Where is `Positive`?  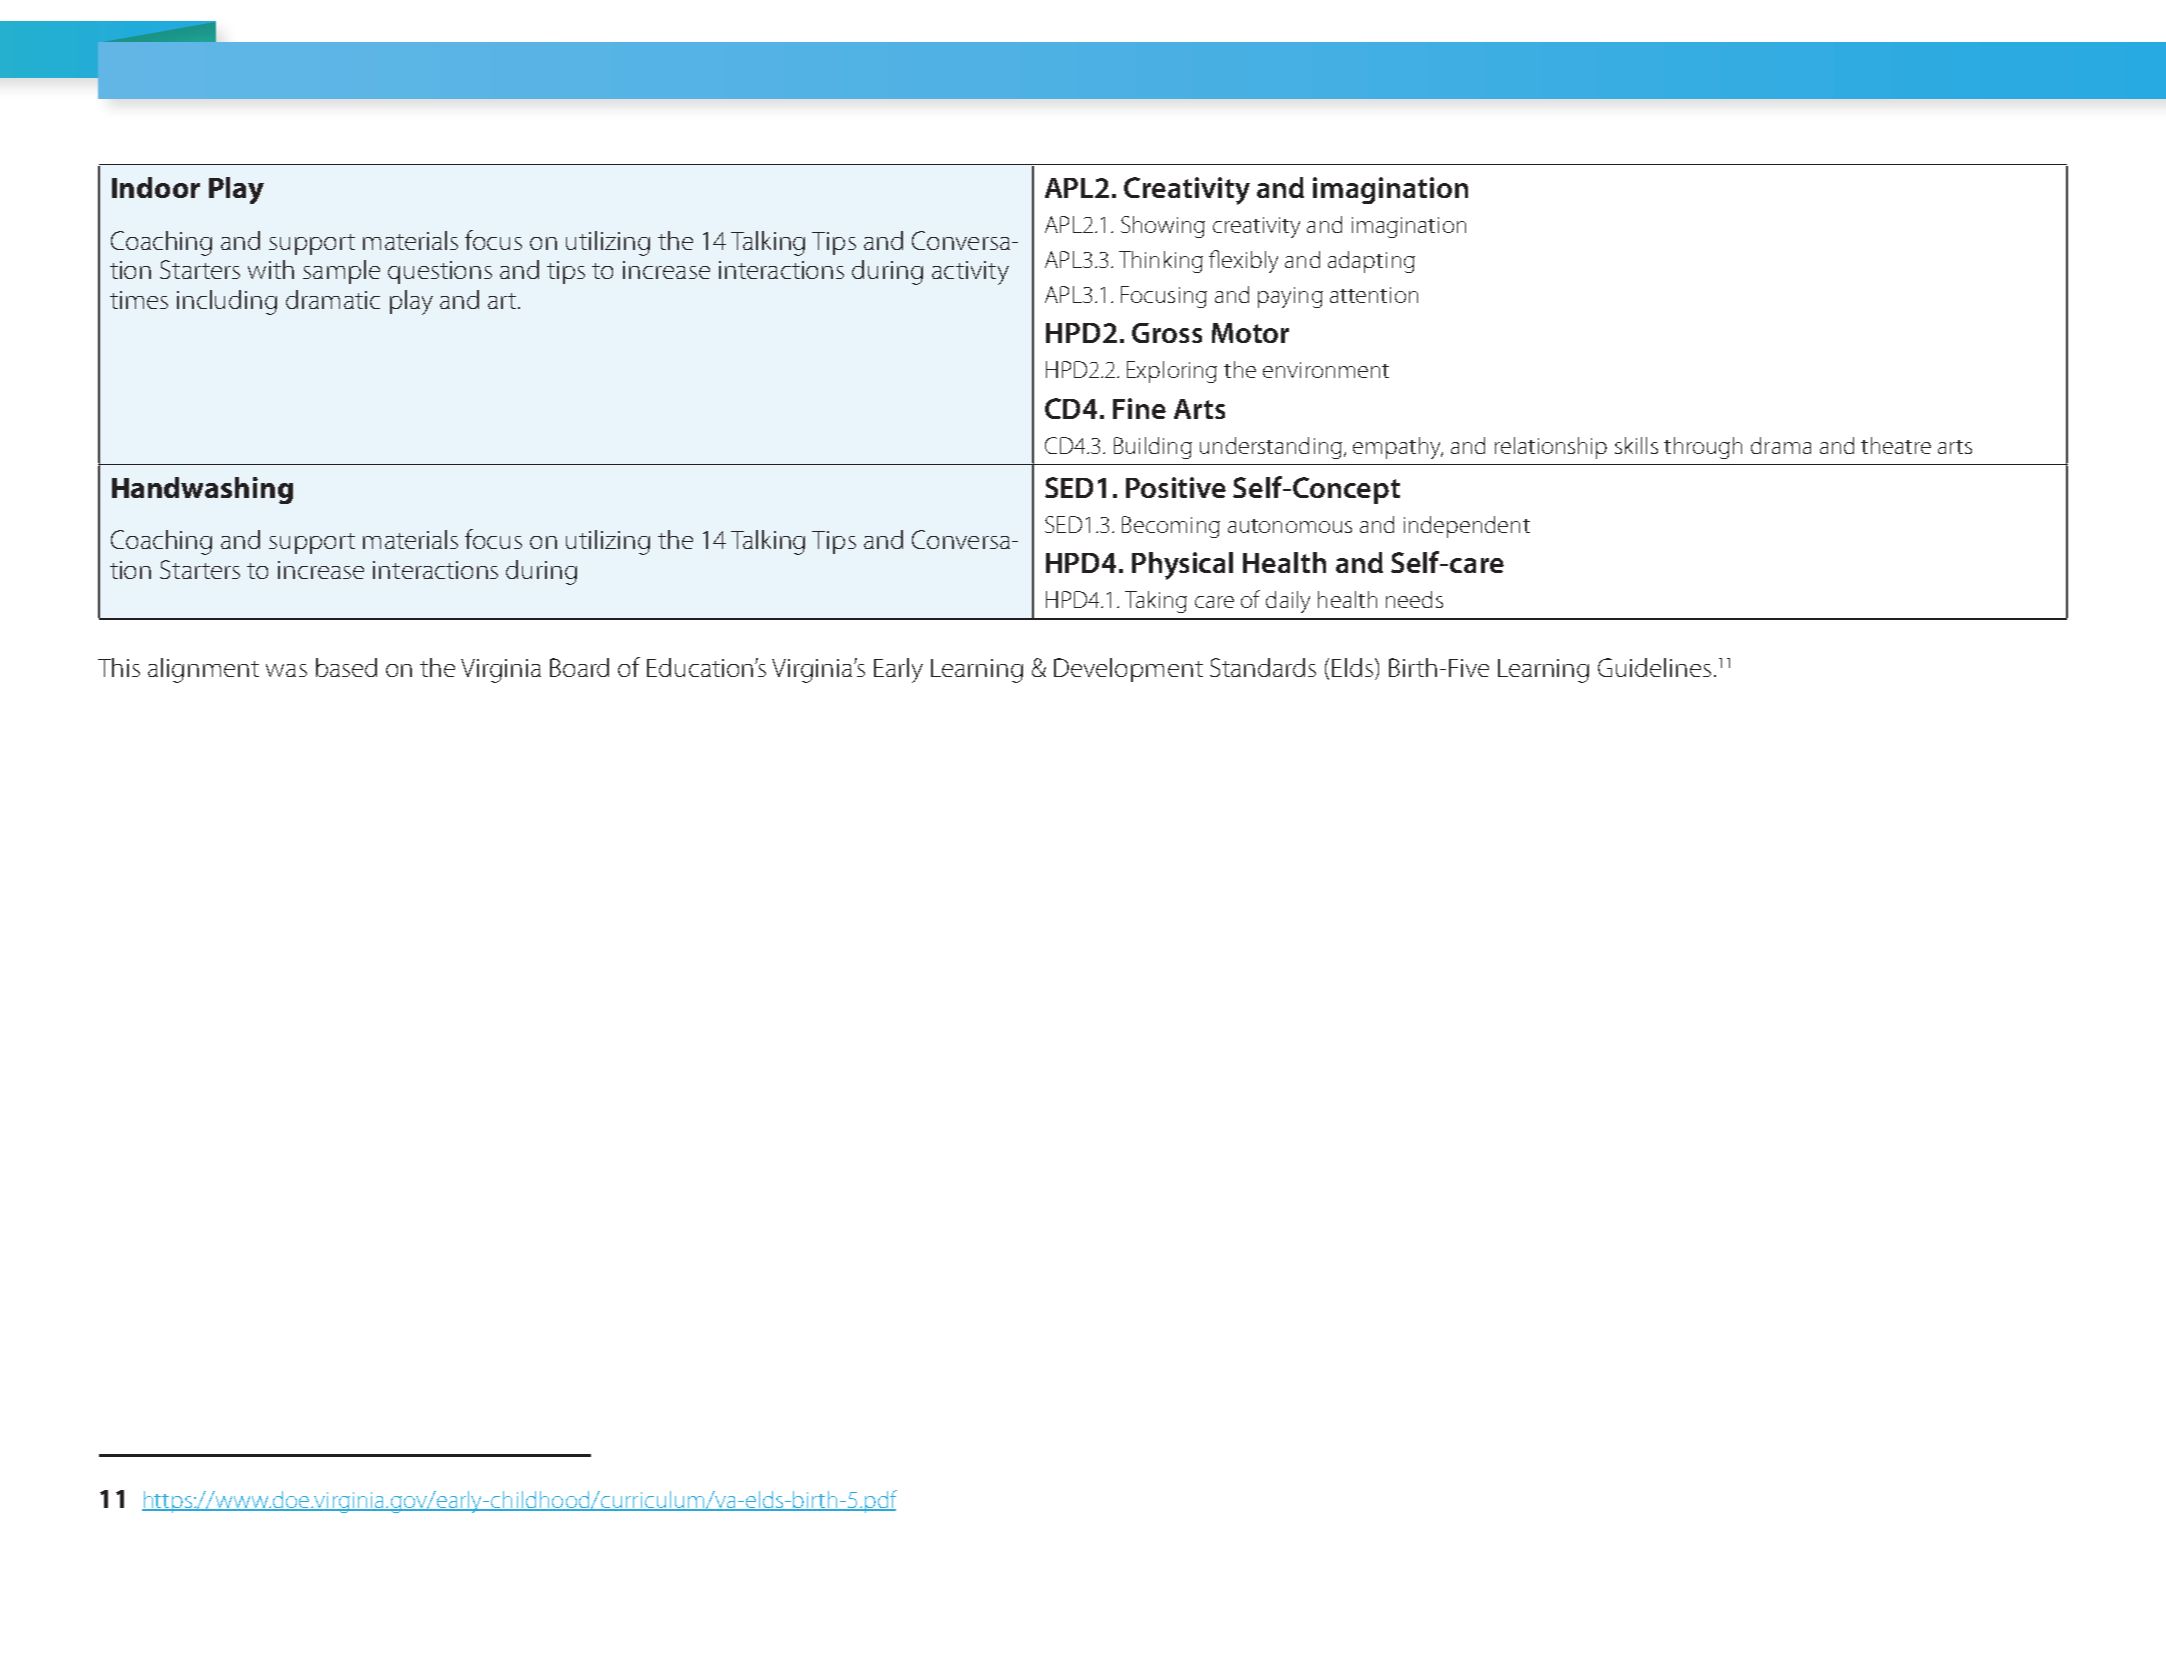
Positive is located at coordinates (1176, 487).
